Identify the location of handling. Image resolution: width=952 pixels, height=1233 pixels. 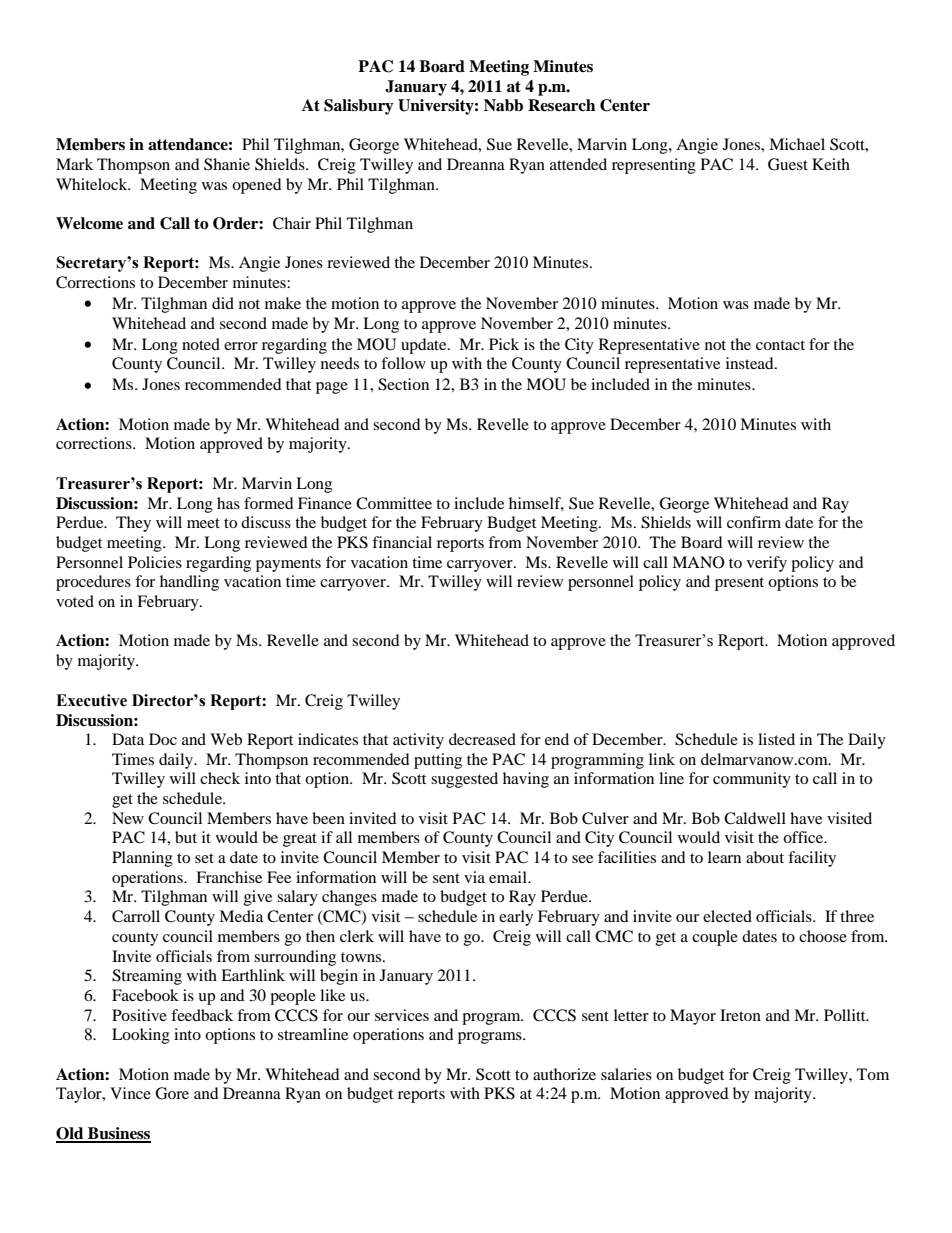
(189, 583).
